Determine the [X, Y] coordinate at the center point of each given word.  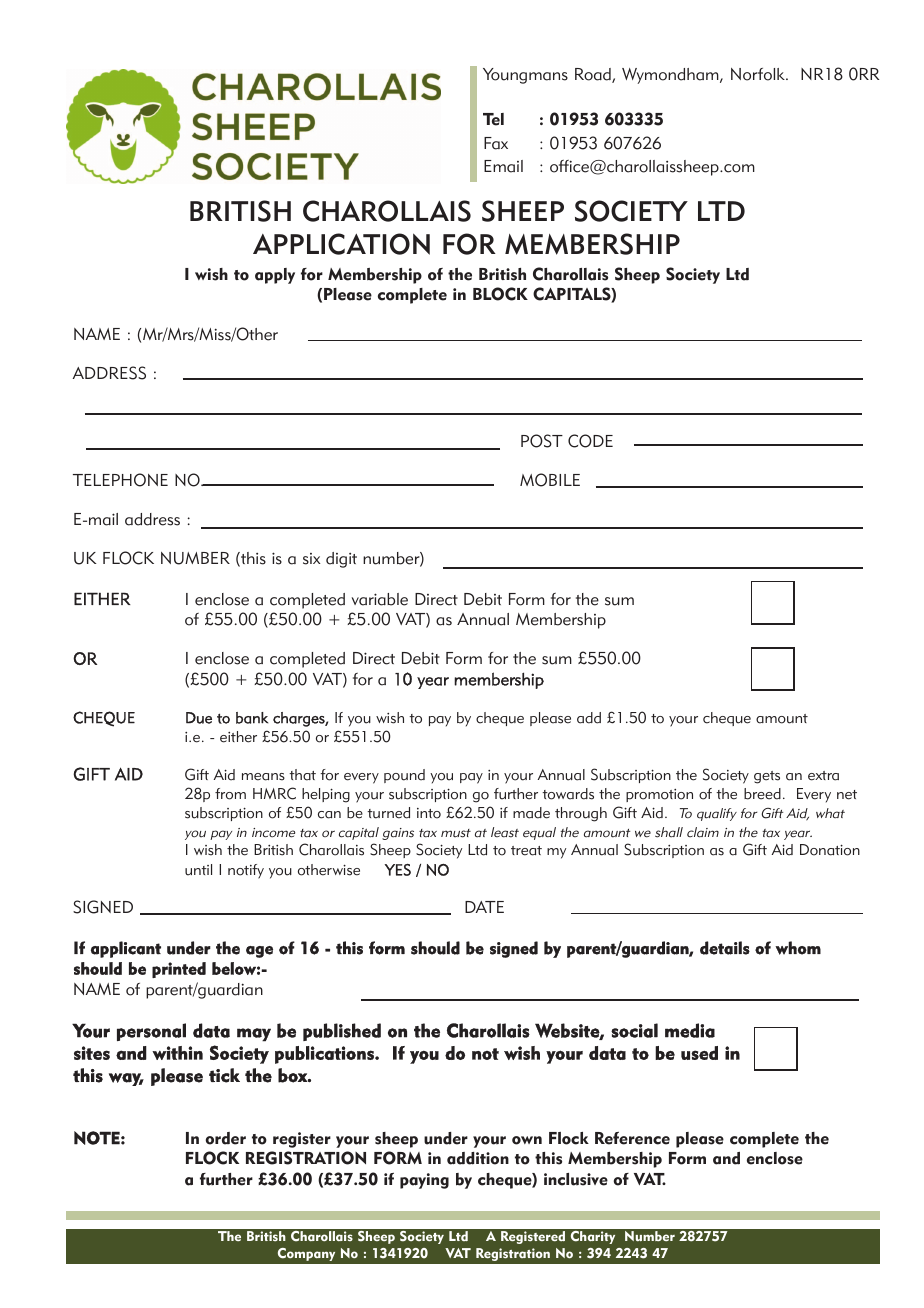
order [226, 1138]
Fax [496, 143]
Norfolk [759, 74]
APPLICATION [341, 244]
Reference [632, 1138]
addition [478, 1158]
